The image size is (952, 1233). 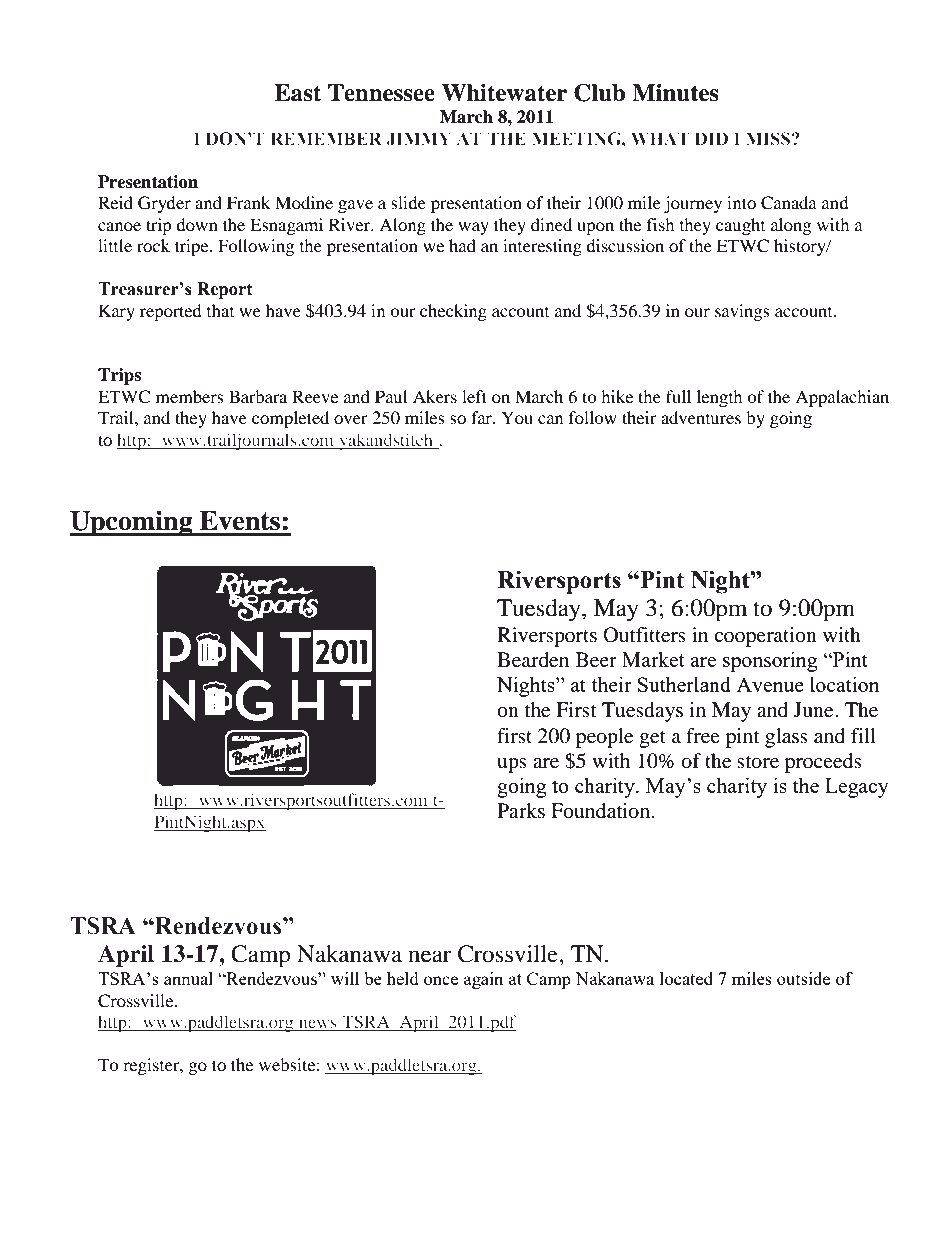 I want to click on cooperation, so click(x=765, y=637).
